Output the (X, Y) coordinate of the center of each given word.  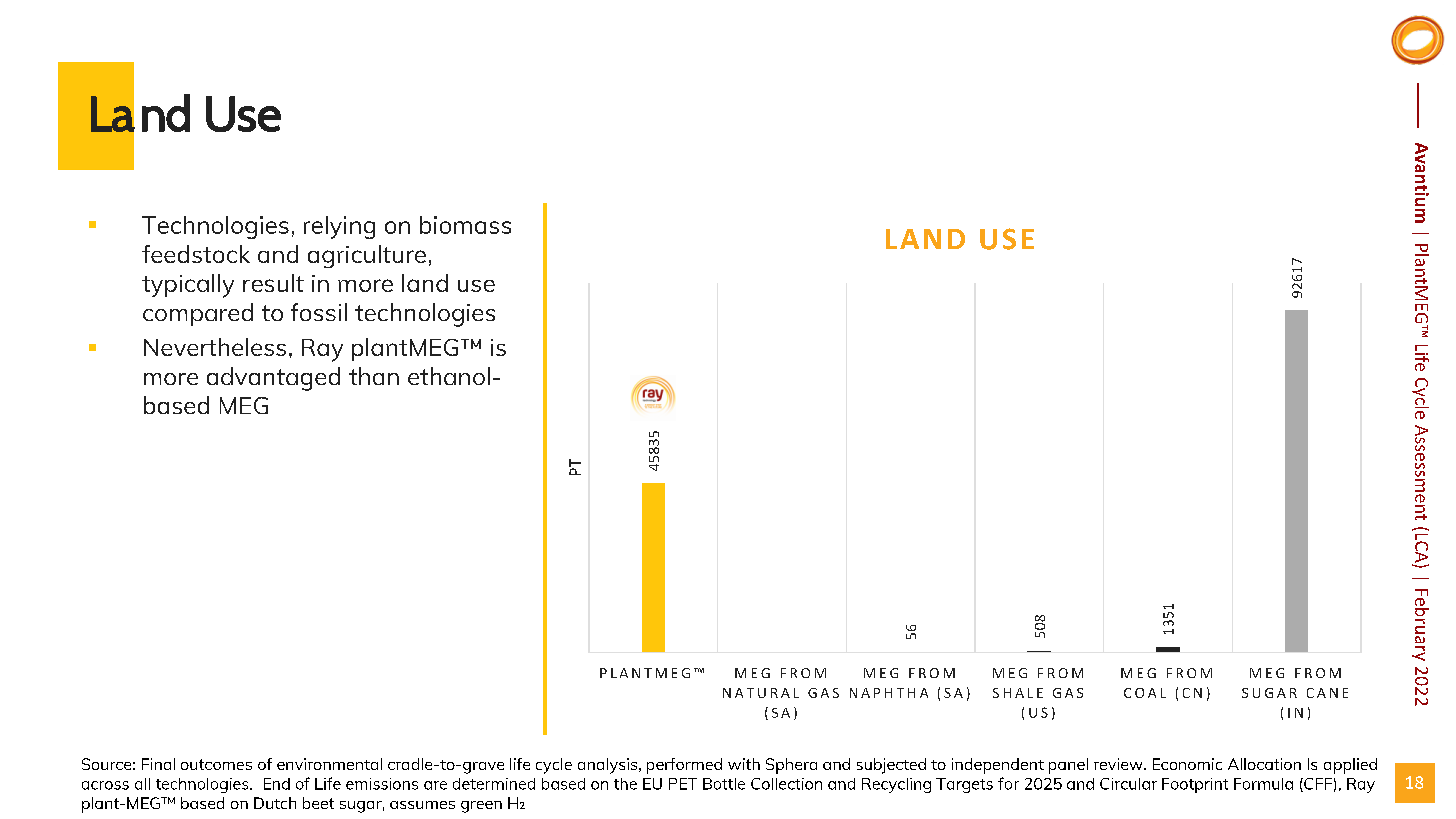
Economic (1187, 764)
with (744, 764)
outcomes (216, 764)
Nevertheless (215, 347)
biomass (465, 225)
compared (198, 314)
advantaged (273, 379)
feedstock (196, 254)
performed (684, 766)
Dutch (275, 803)
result (273, 283)
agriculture (367, 256)
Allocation (1264, 764)
